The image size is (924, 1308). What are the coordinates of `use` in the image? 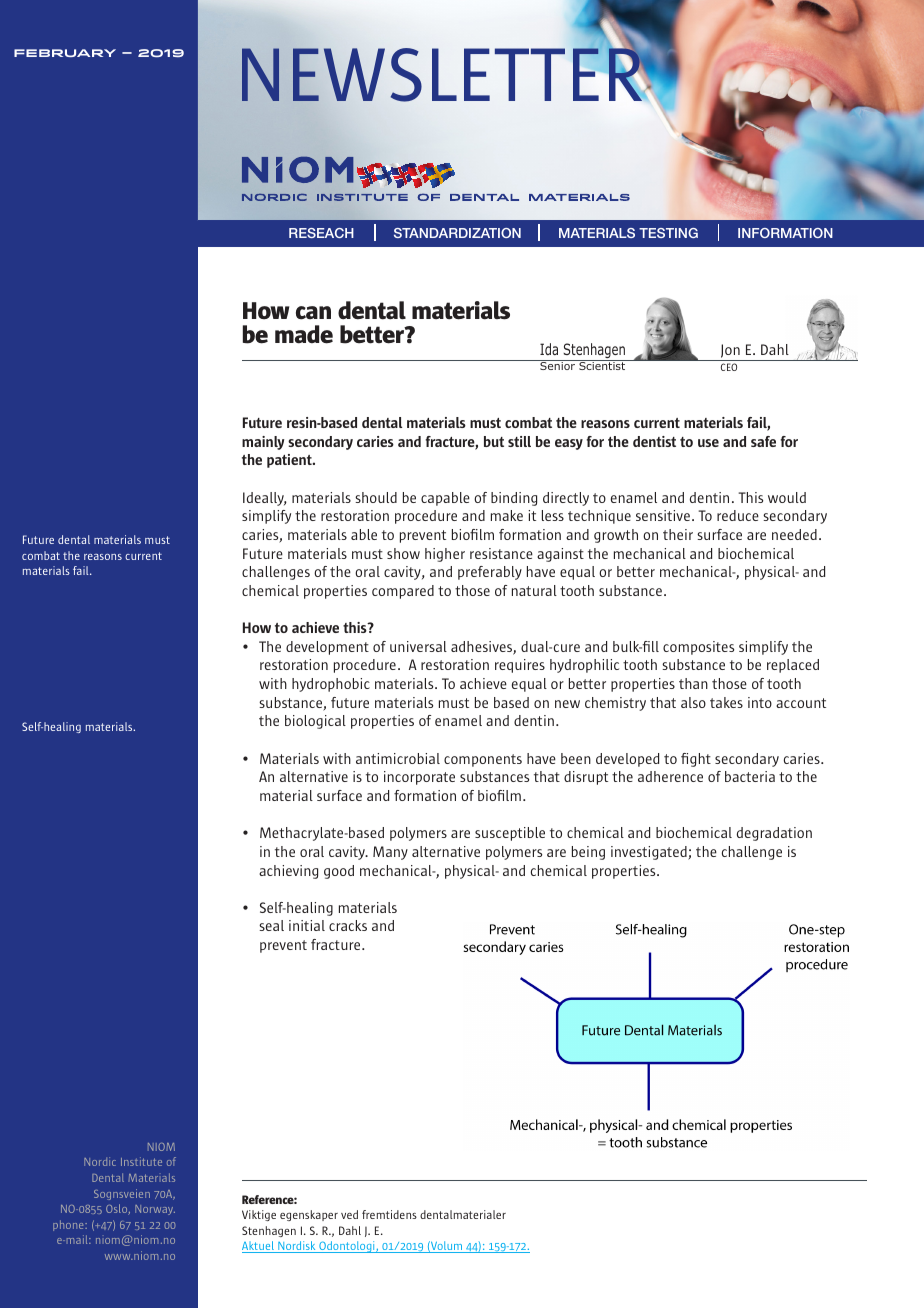 It's located at (708, 443).
